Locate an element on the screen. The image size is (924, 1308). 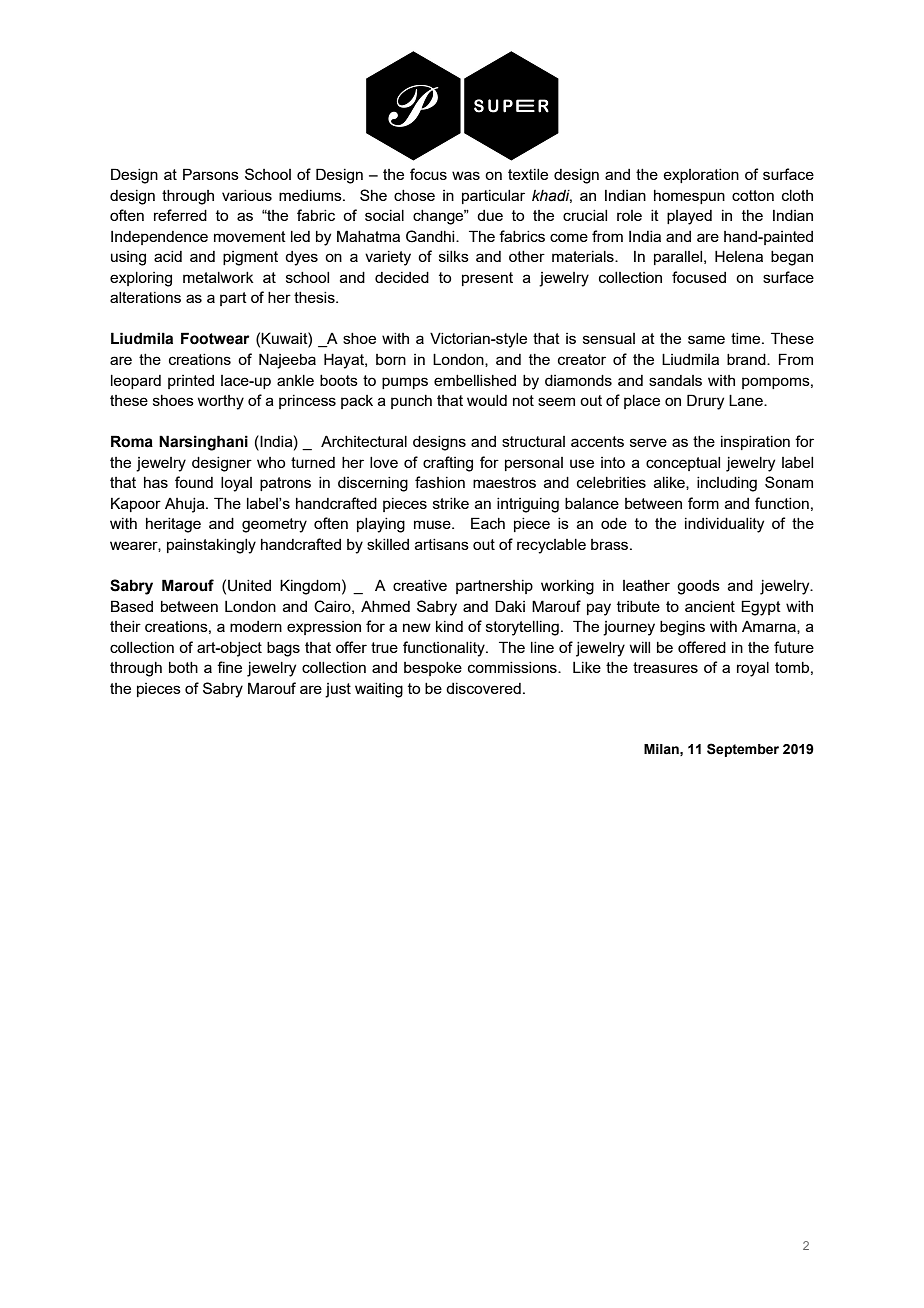
United is located at coordinates (249, 586).
